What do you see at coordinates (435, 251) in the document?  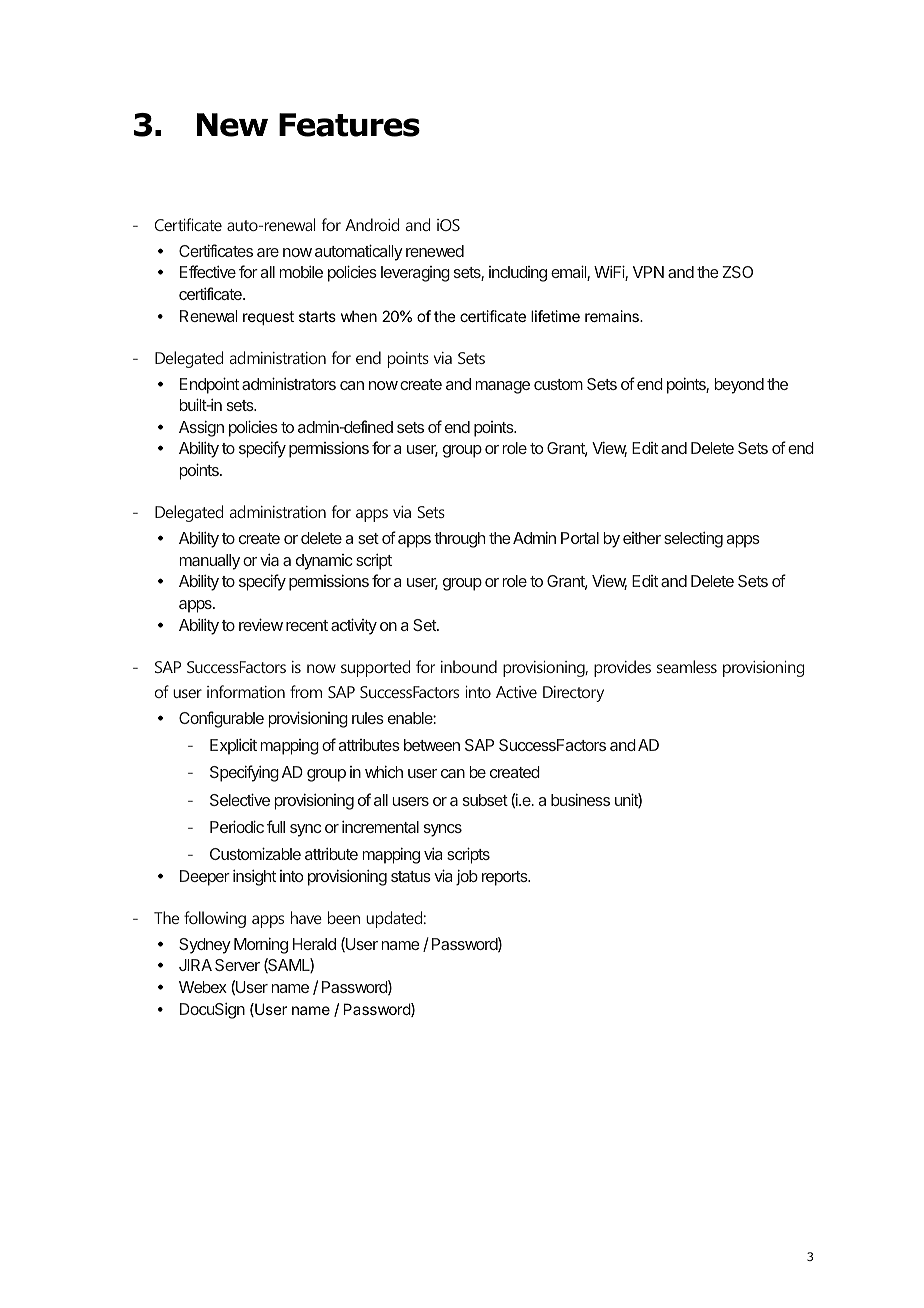 I see `renewed` at bounding box center [435, 251].
